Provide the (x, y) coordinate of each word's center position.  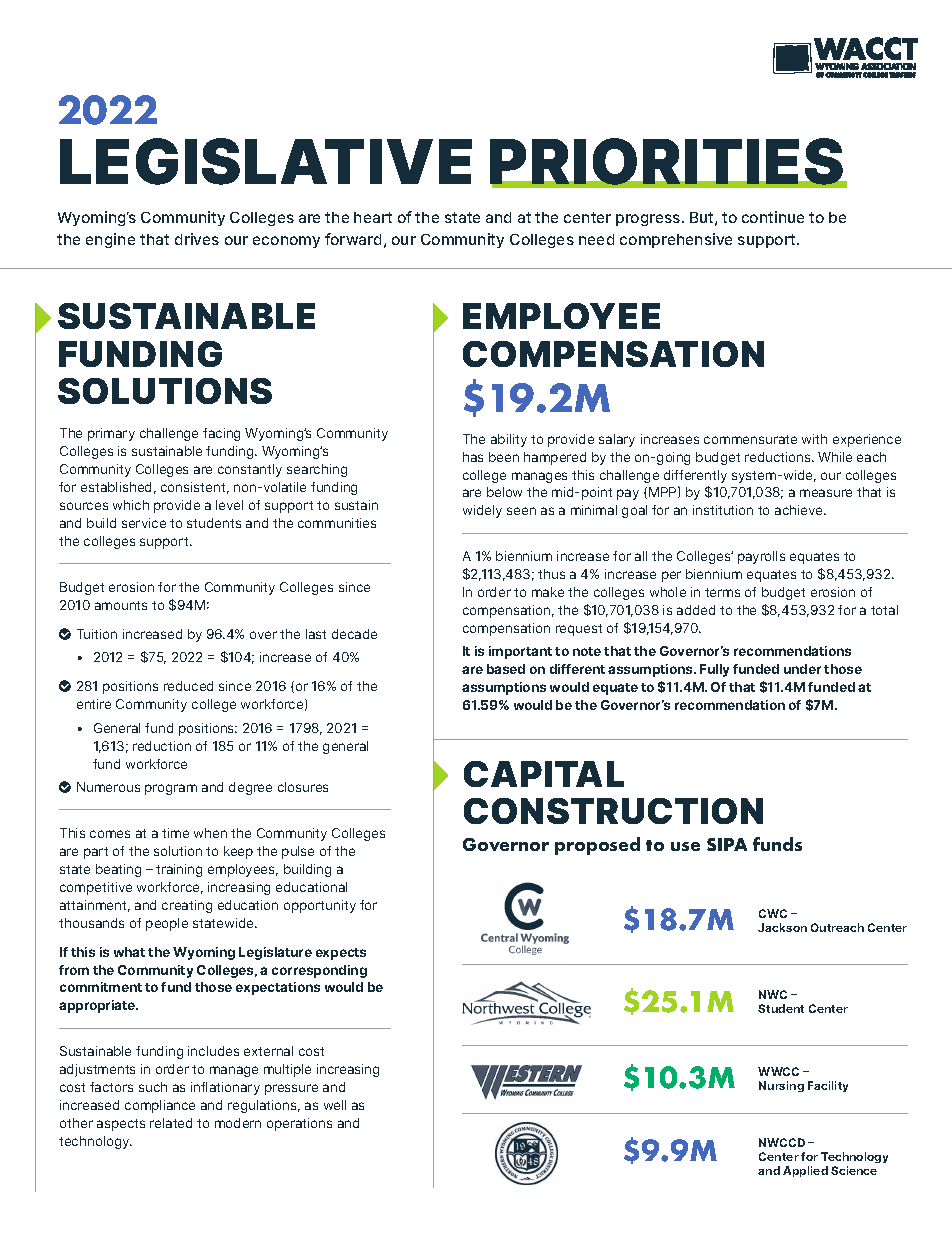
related (171, 1123)
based (506, 669)
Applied (805, 1171)
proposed (597, 846)
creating (187, 906)
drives (197, 239)
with (814, 439)
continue (773, 217)
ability (509, 440)
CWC (773, 913)
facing (221, 434)
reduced (188, 686)
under (802, 669)
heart (373, 217)
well (335, 1105)
